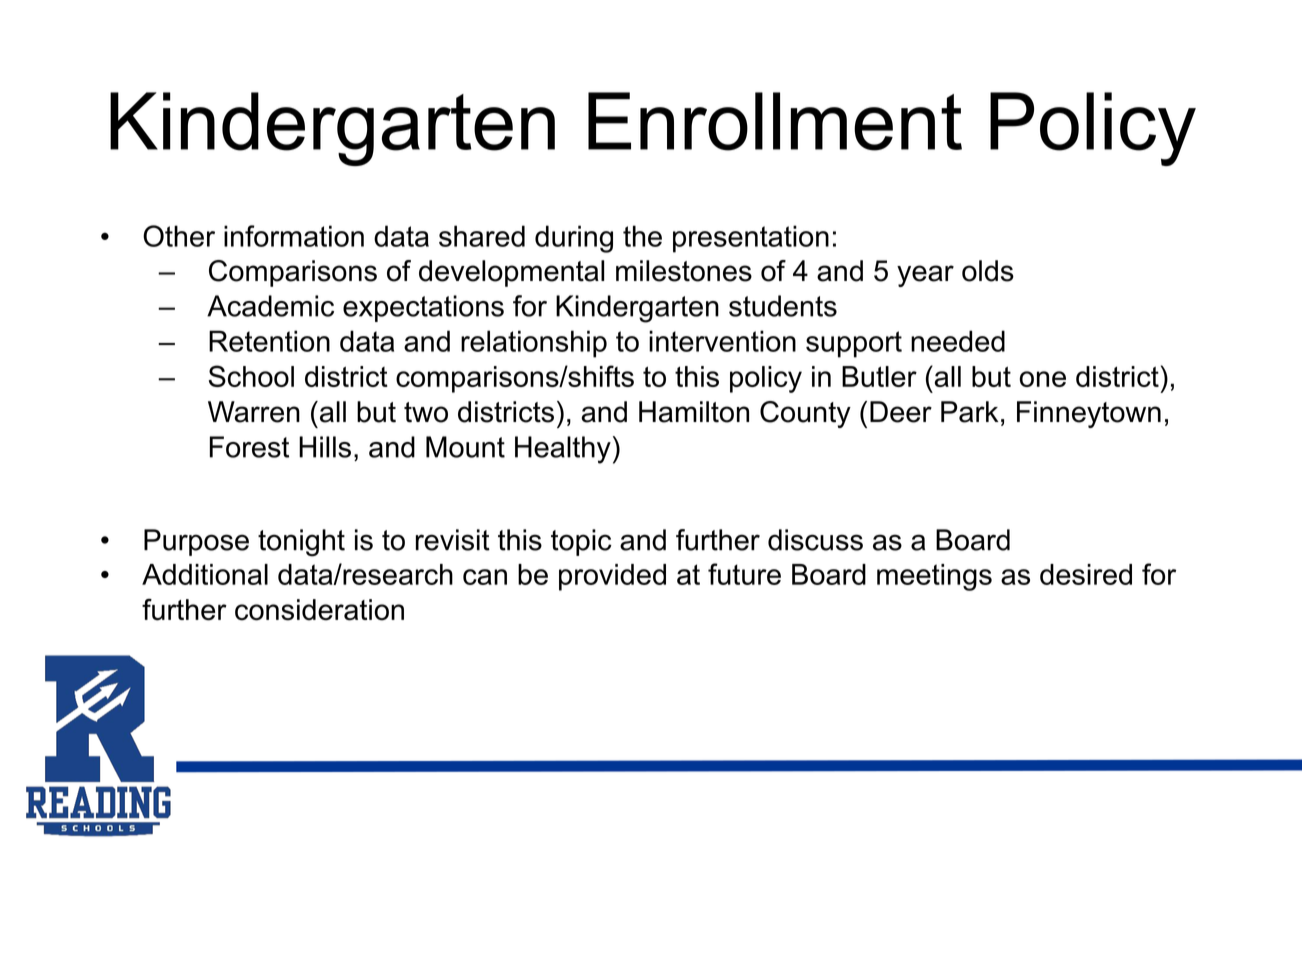  What do you see at coordinates (612, 577) in the screenshot?
I see `provided` at bounding box center [612, 577].
